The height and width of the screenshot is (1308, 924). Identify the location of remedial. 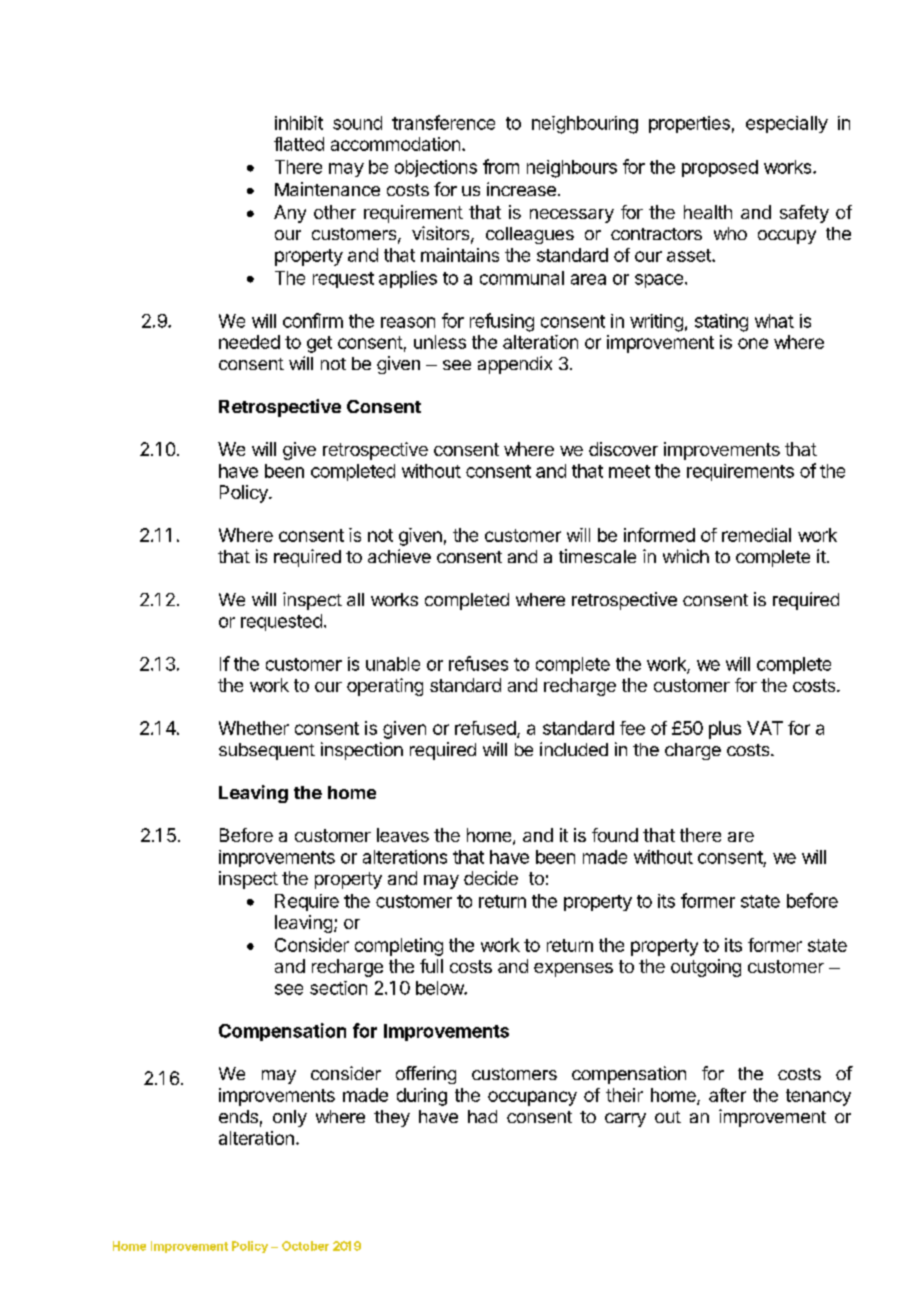
(756, 535).
